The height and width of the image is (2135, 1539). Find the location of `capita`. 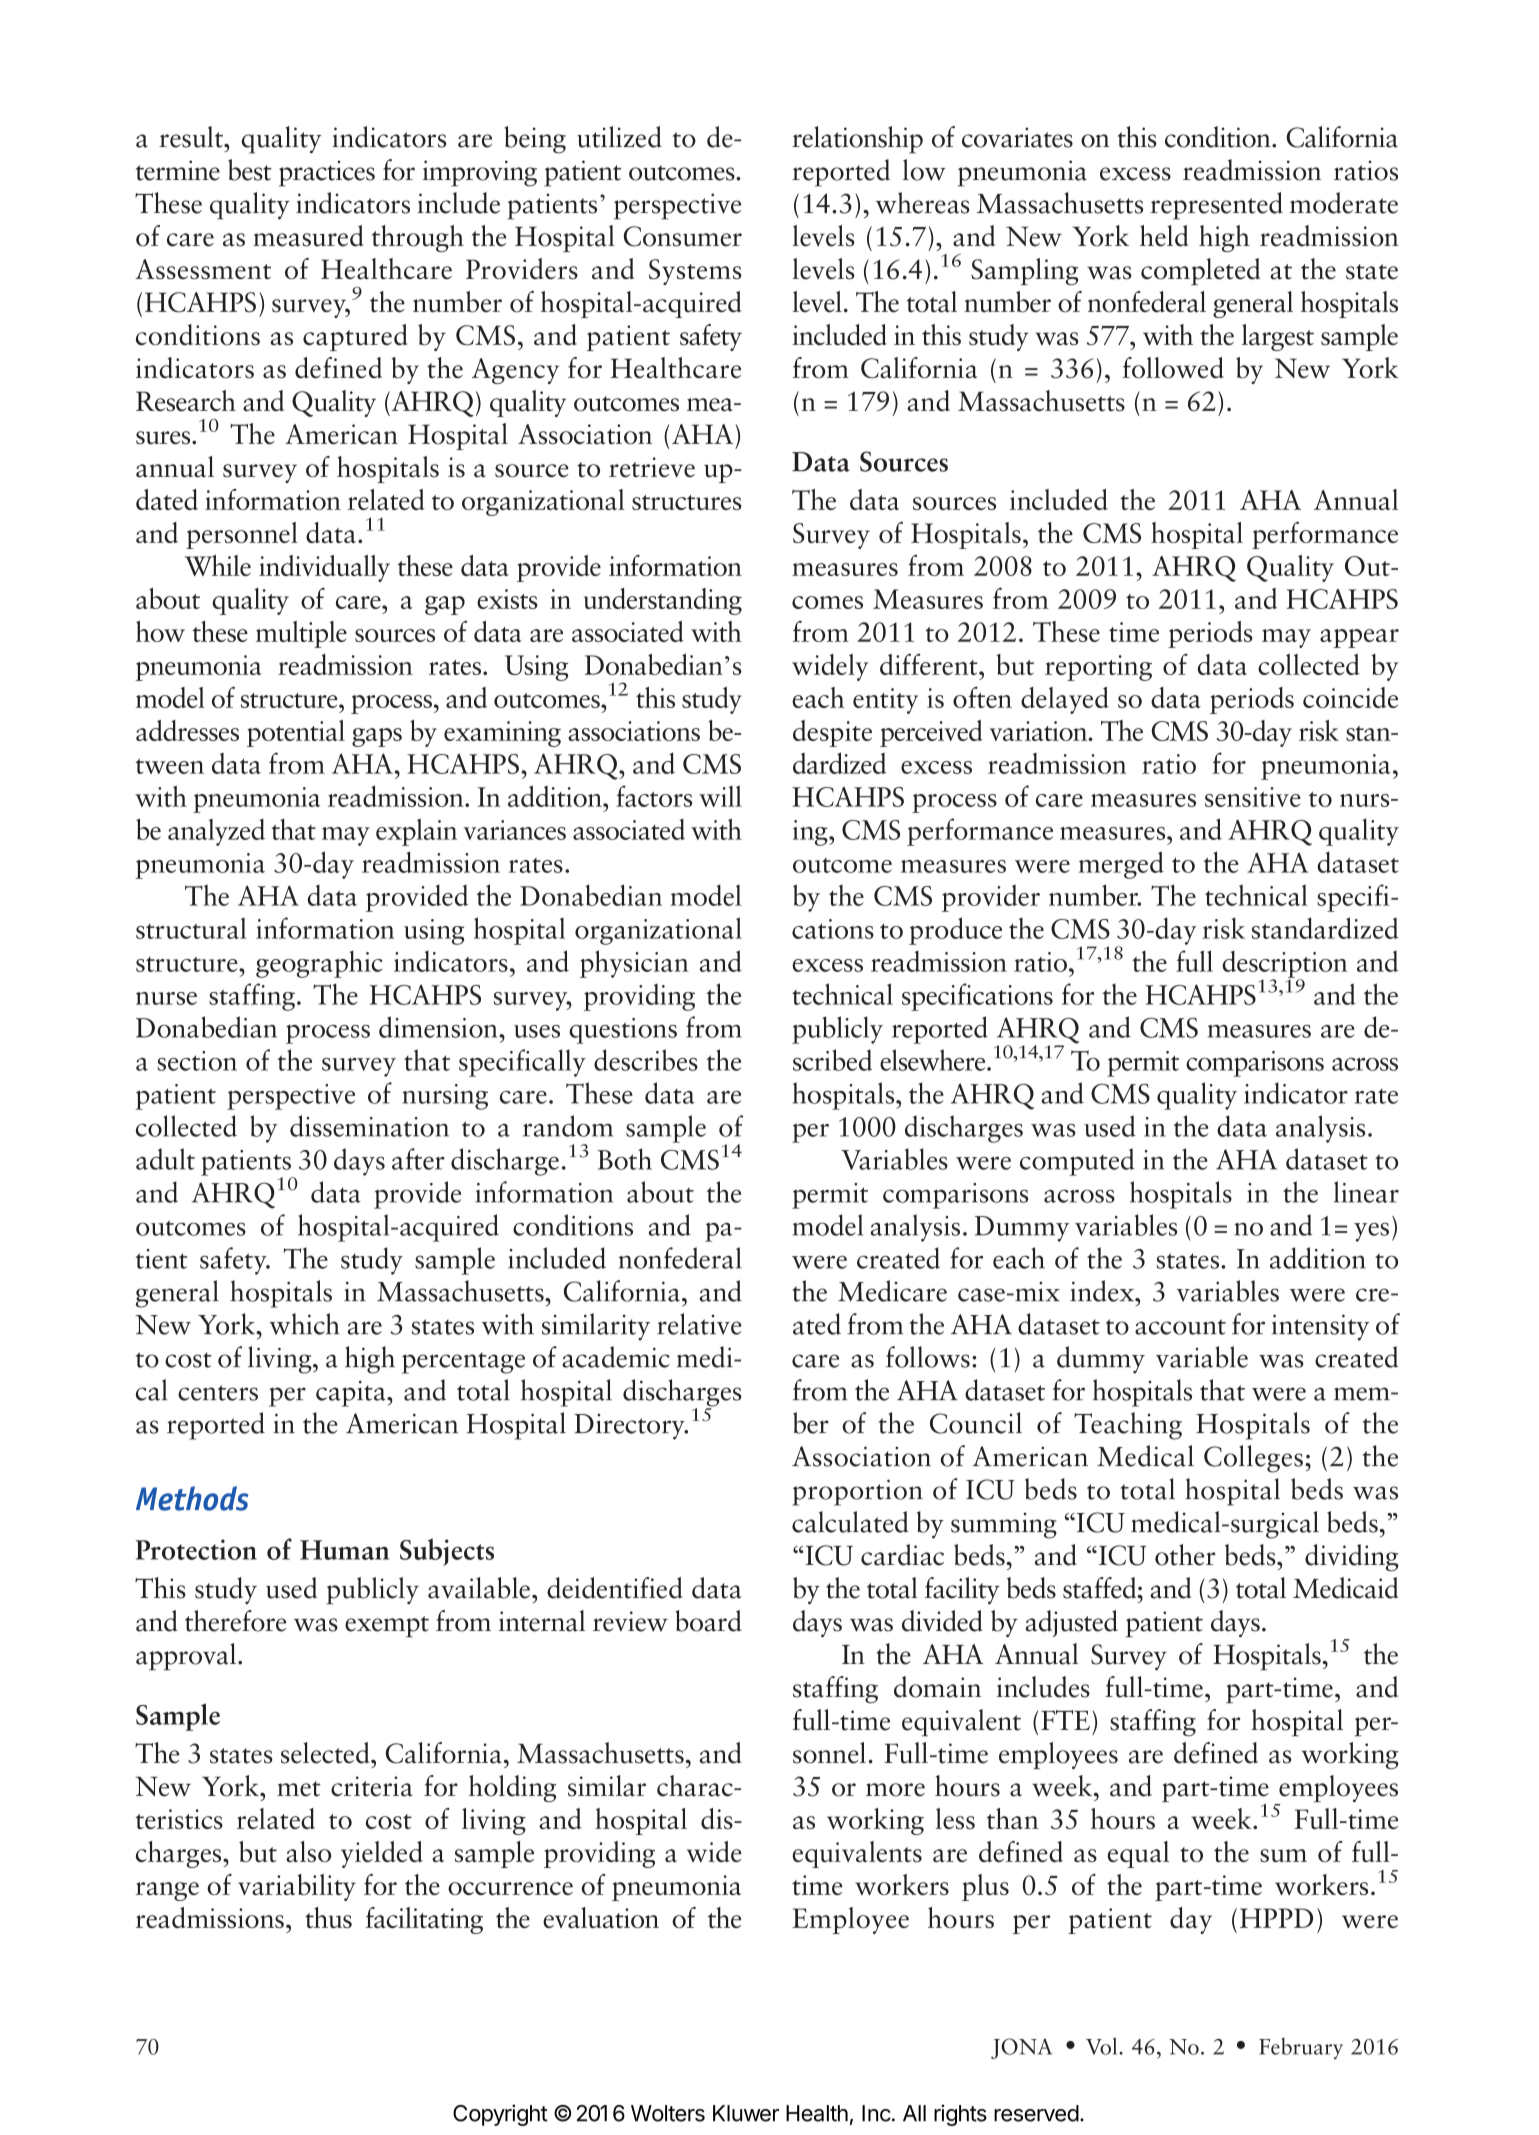

capita is located at coordinates (352, 1394).
